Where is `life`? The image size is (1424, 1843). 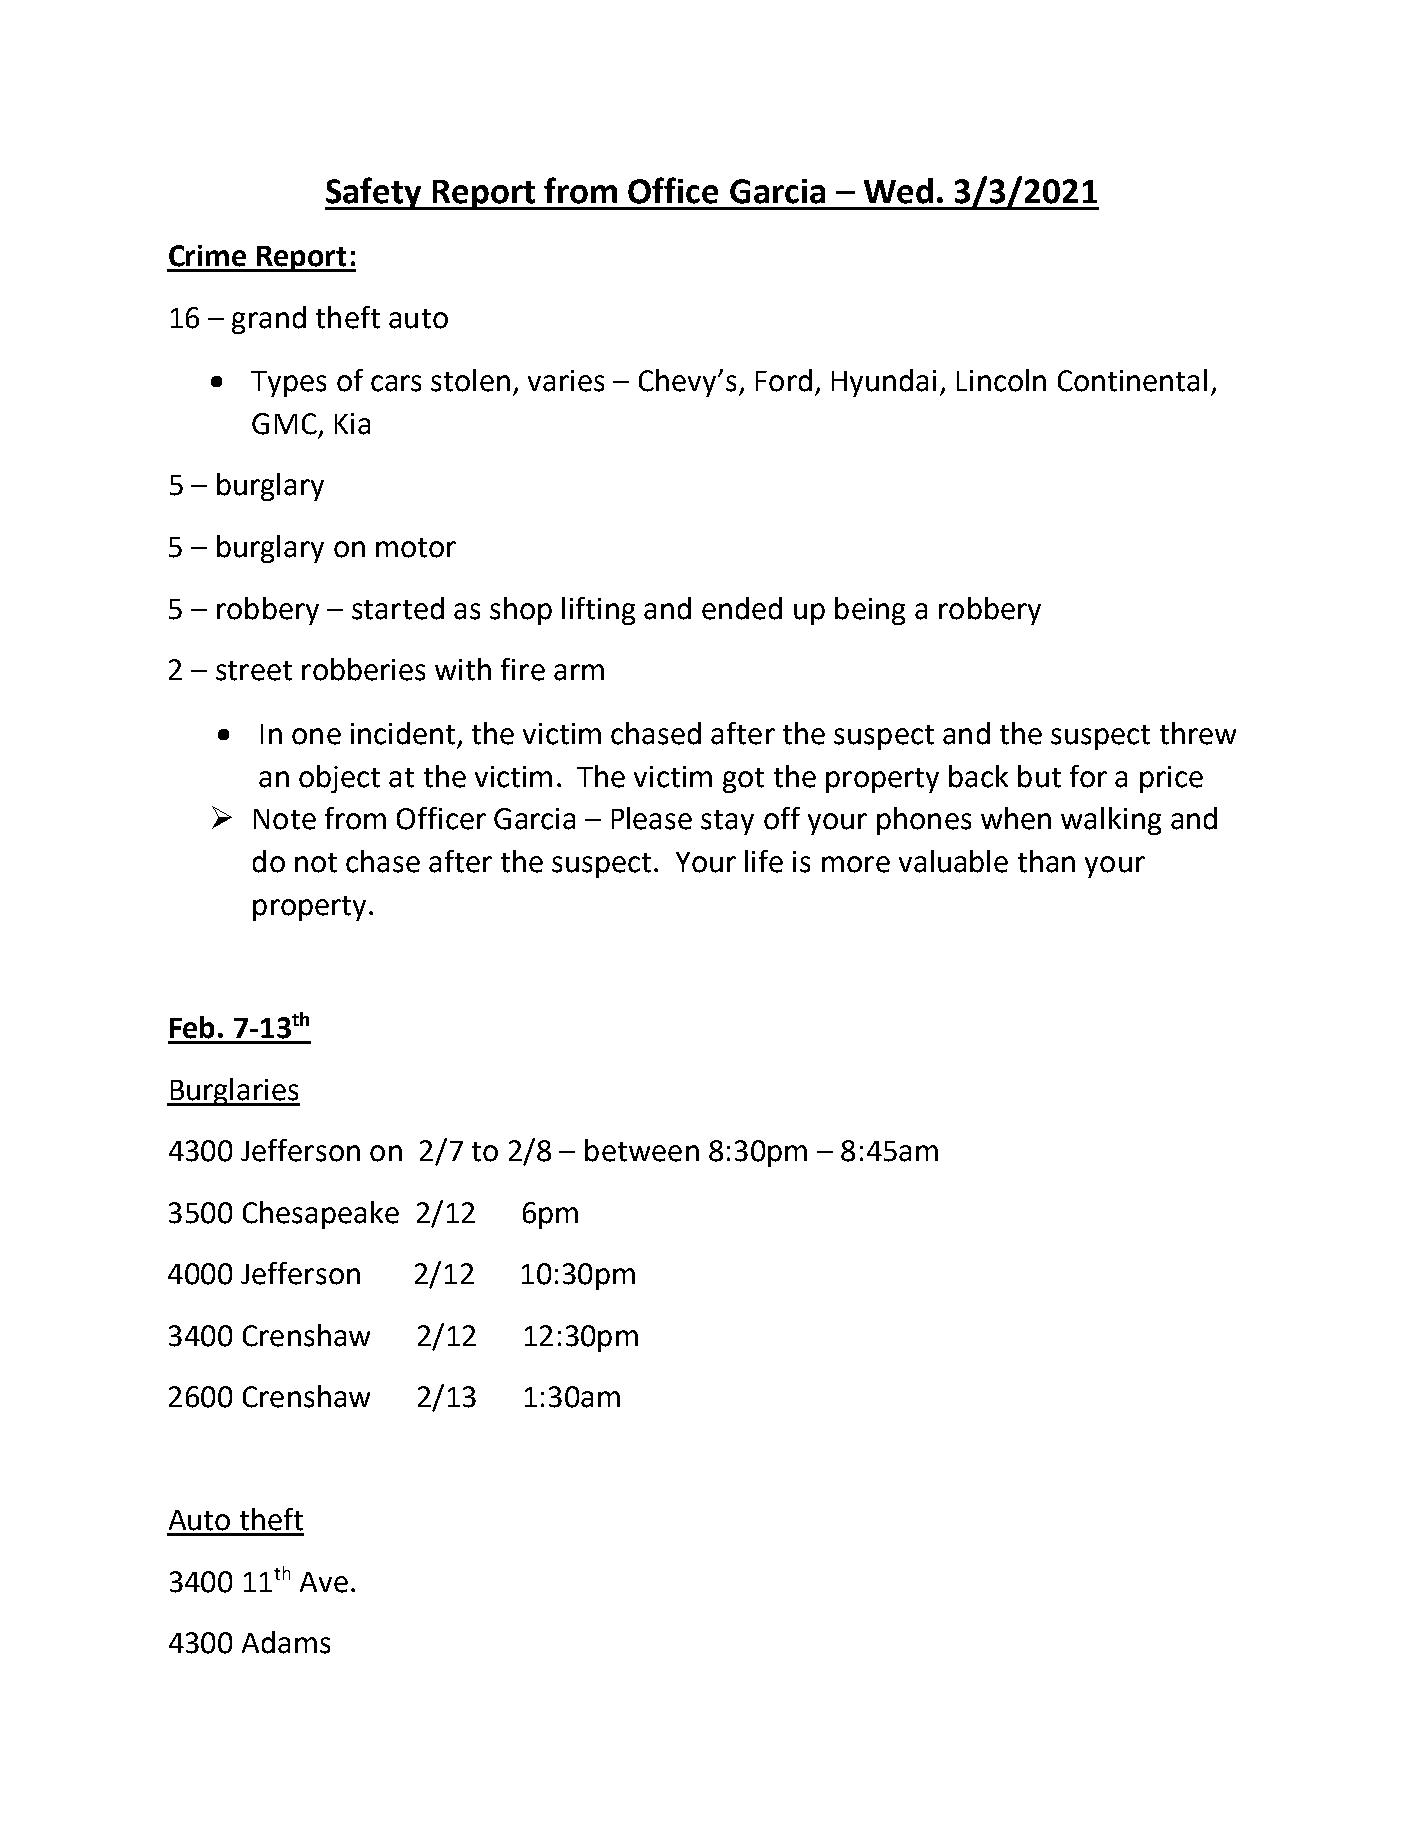
life is located at coordinates (764, 861).
